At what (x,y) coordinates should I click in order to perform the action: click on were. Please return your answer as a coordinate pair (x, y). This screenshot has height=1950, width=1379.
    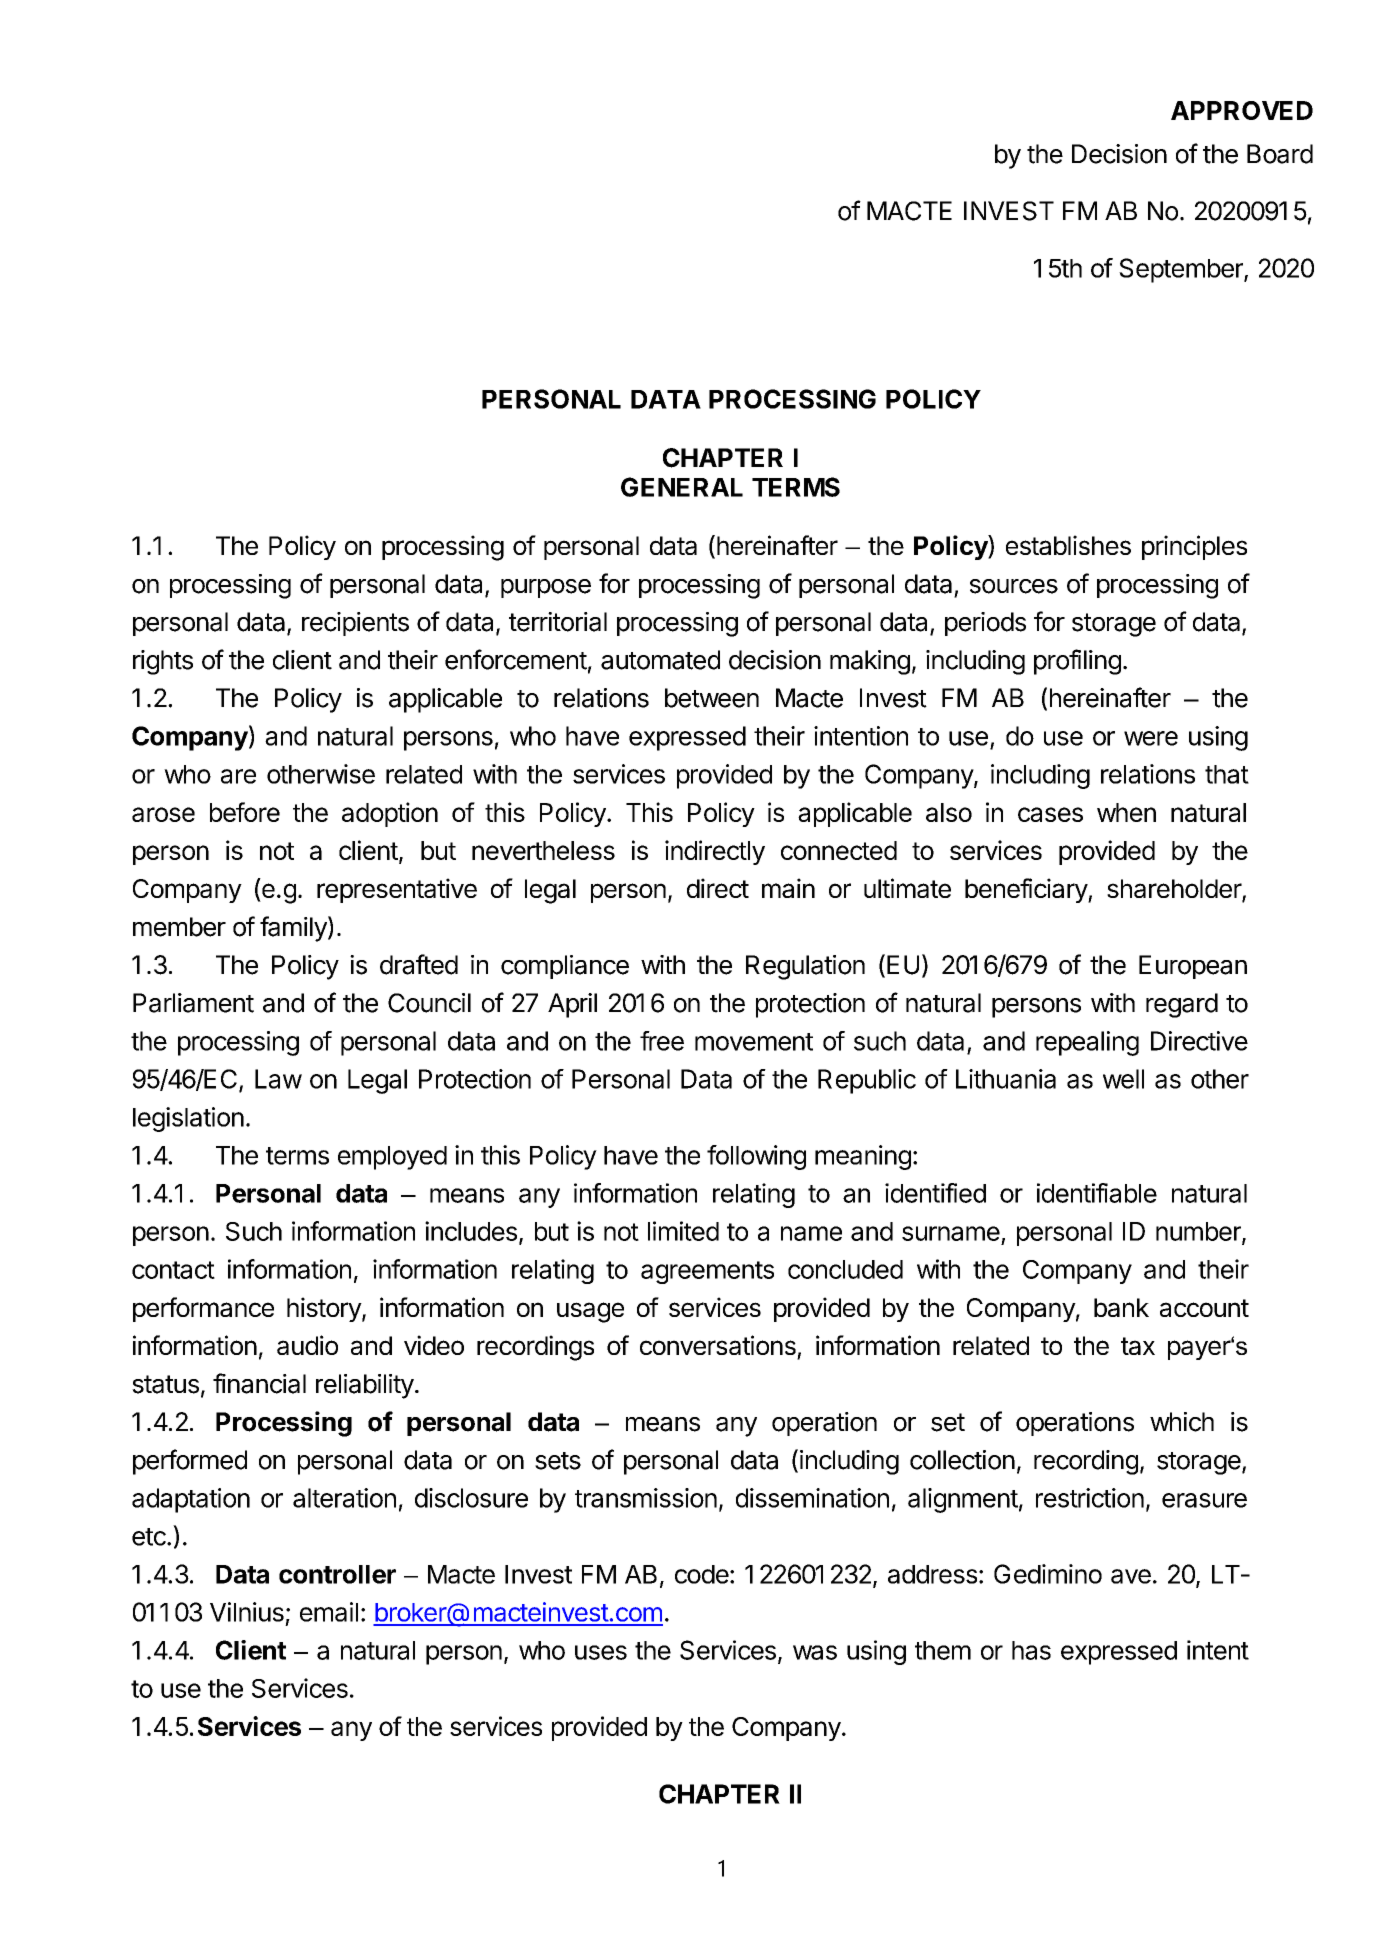
    Looking at the image, I should click on (1151, 738).
